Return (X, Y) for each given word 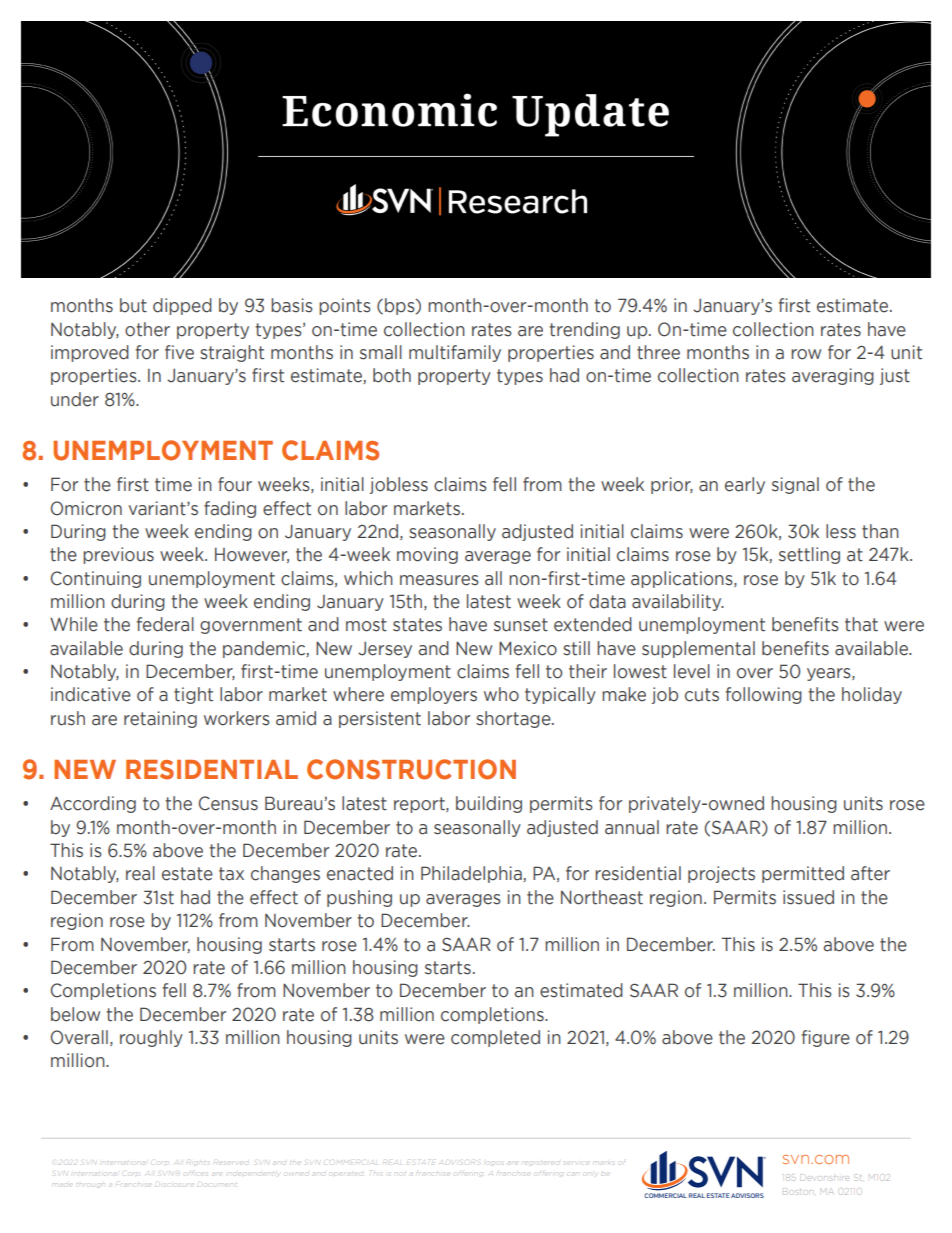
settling (809, 555)
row (806, 354)
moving (427, 555)
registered (541, 1161)
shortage (514, 719)
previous (118, 555)
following (764, 695)
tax (231, 874)
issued (808, 897)
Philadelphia (472, 874)
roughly (151, 1038)
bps (401, 306)
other (147, 329)
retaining (160, 719)
